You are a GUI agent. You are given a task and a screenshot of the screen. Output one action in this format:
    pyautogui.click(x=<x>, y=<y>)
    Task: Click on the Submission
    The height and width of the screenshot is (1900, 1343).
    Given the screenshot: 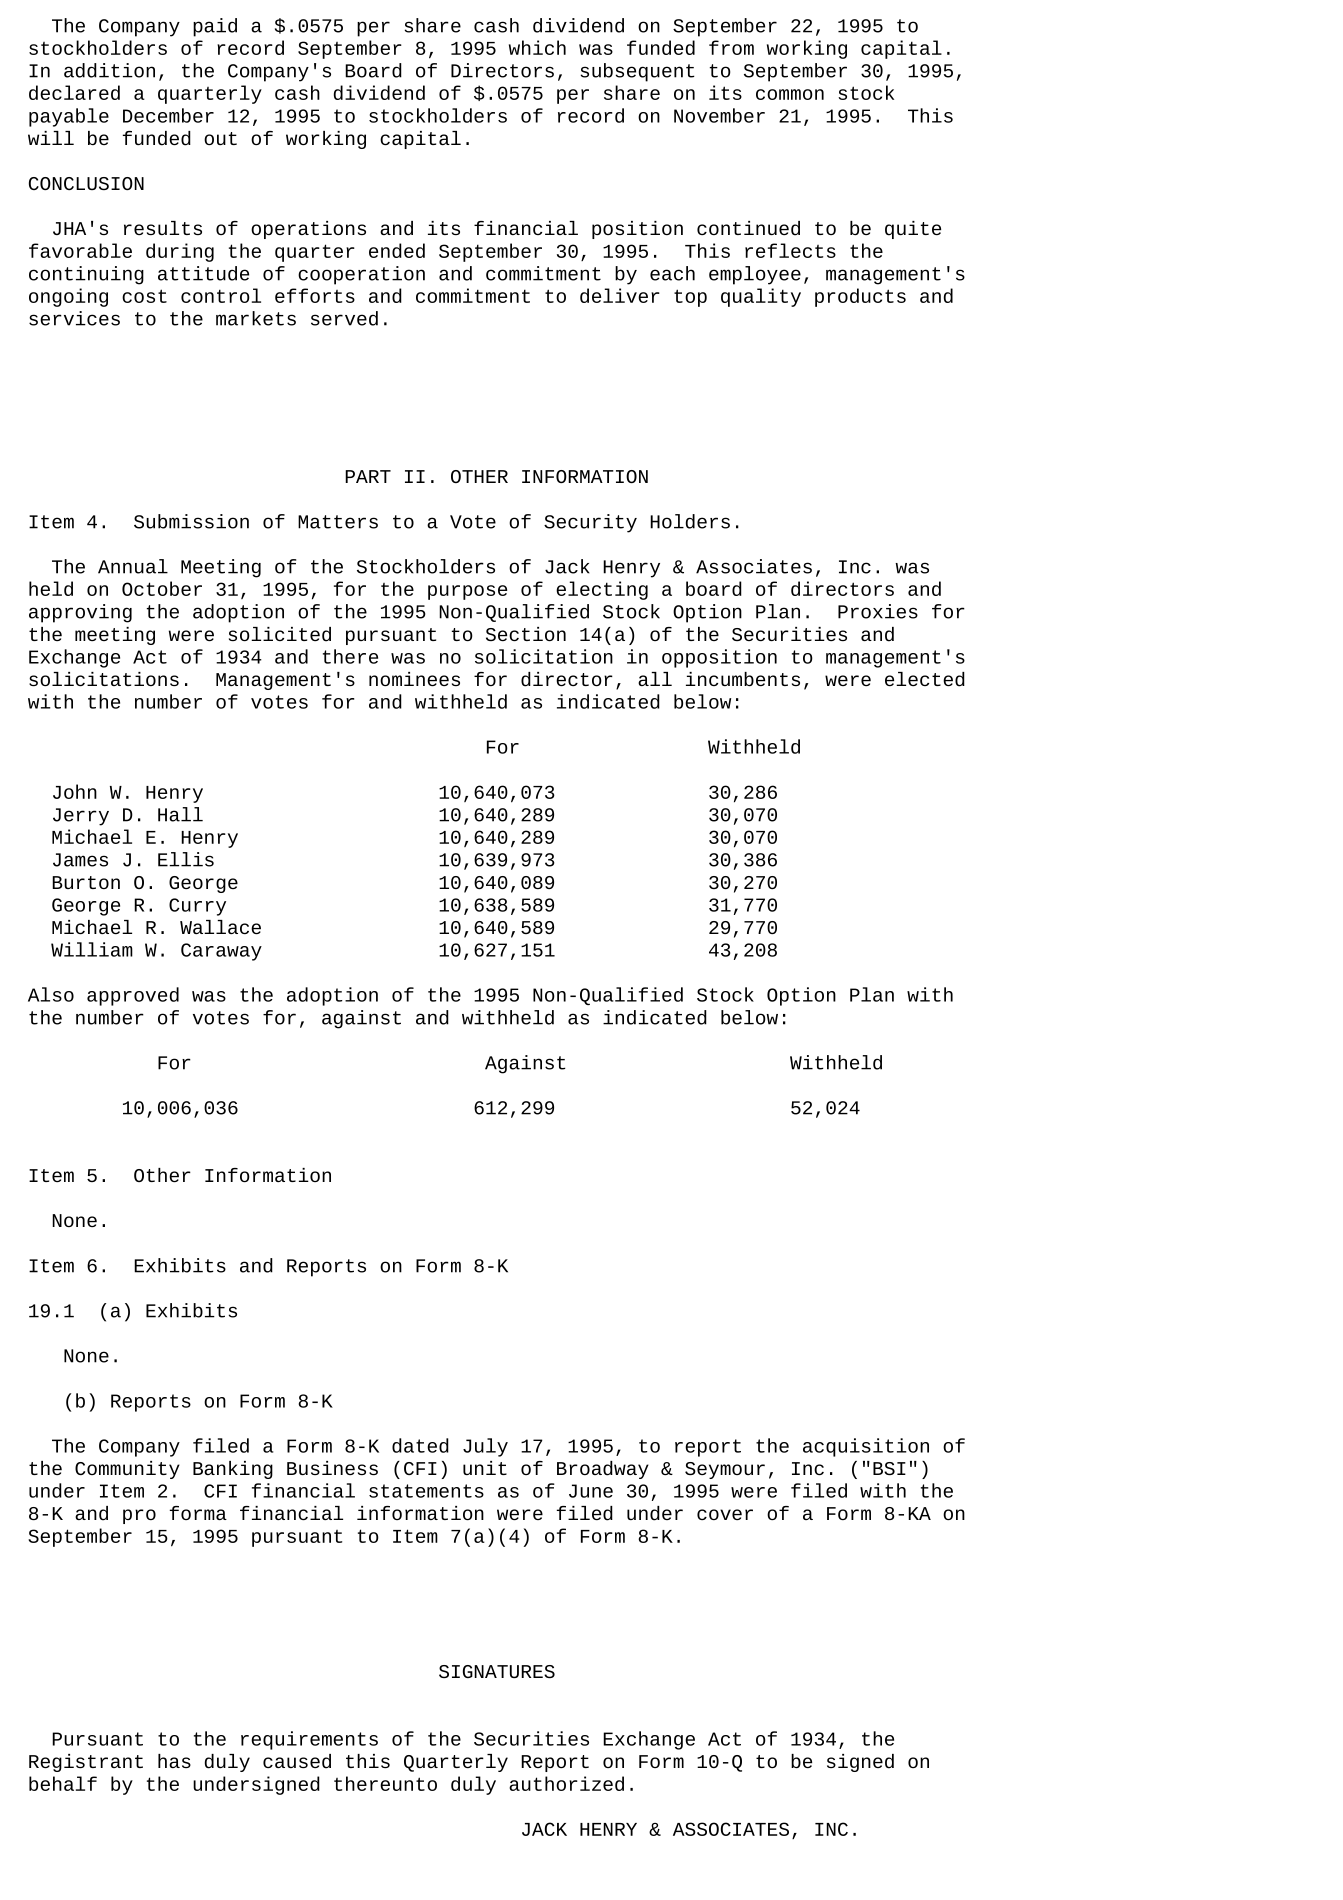 What is the action you would take?
    pyautogui.click(x=191, y=521)
